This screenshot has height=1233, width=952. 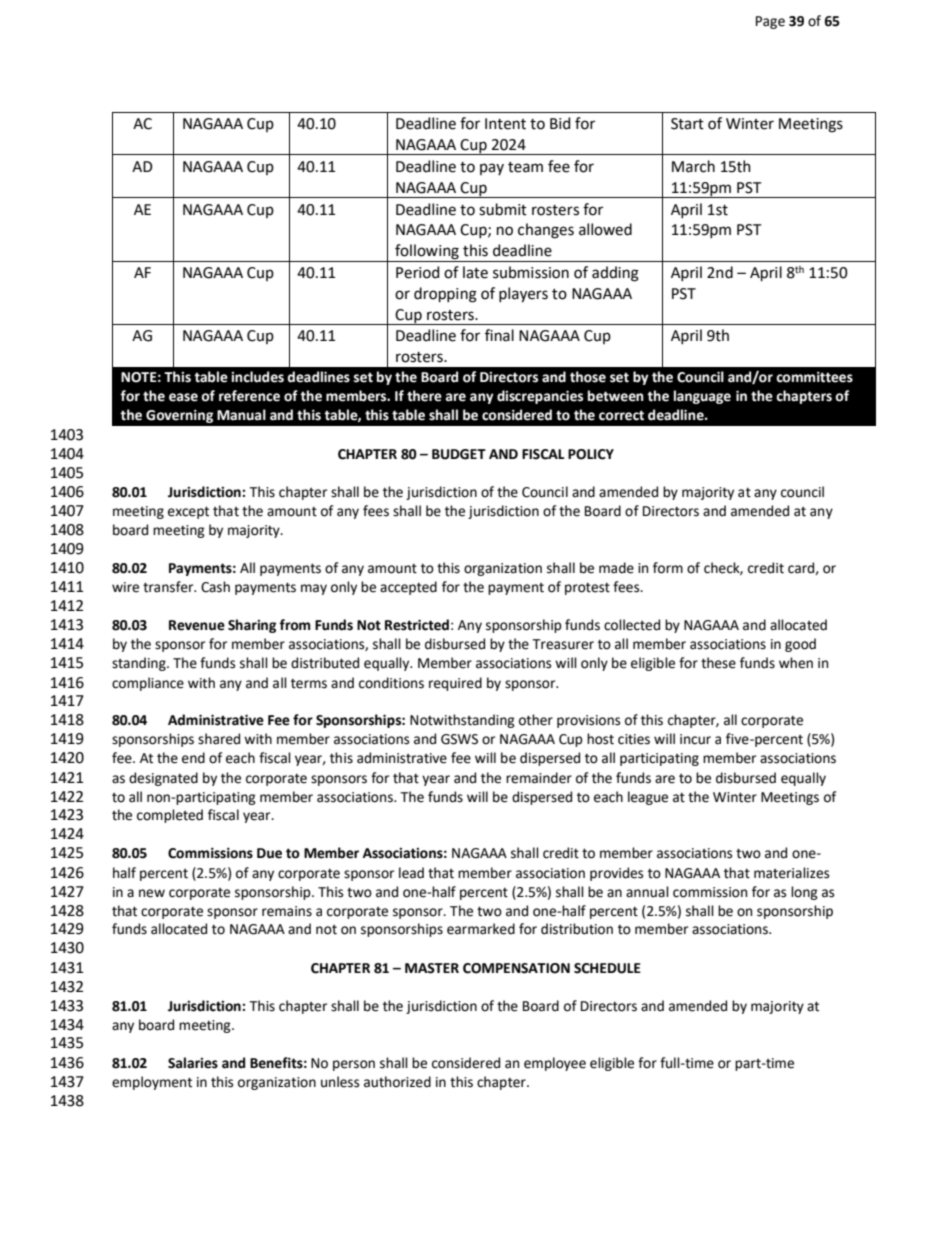 I want to click on there, so click(x=424, y=396).
